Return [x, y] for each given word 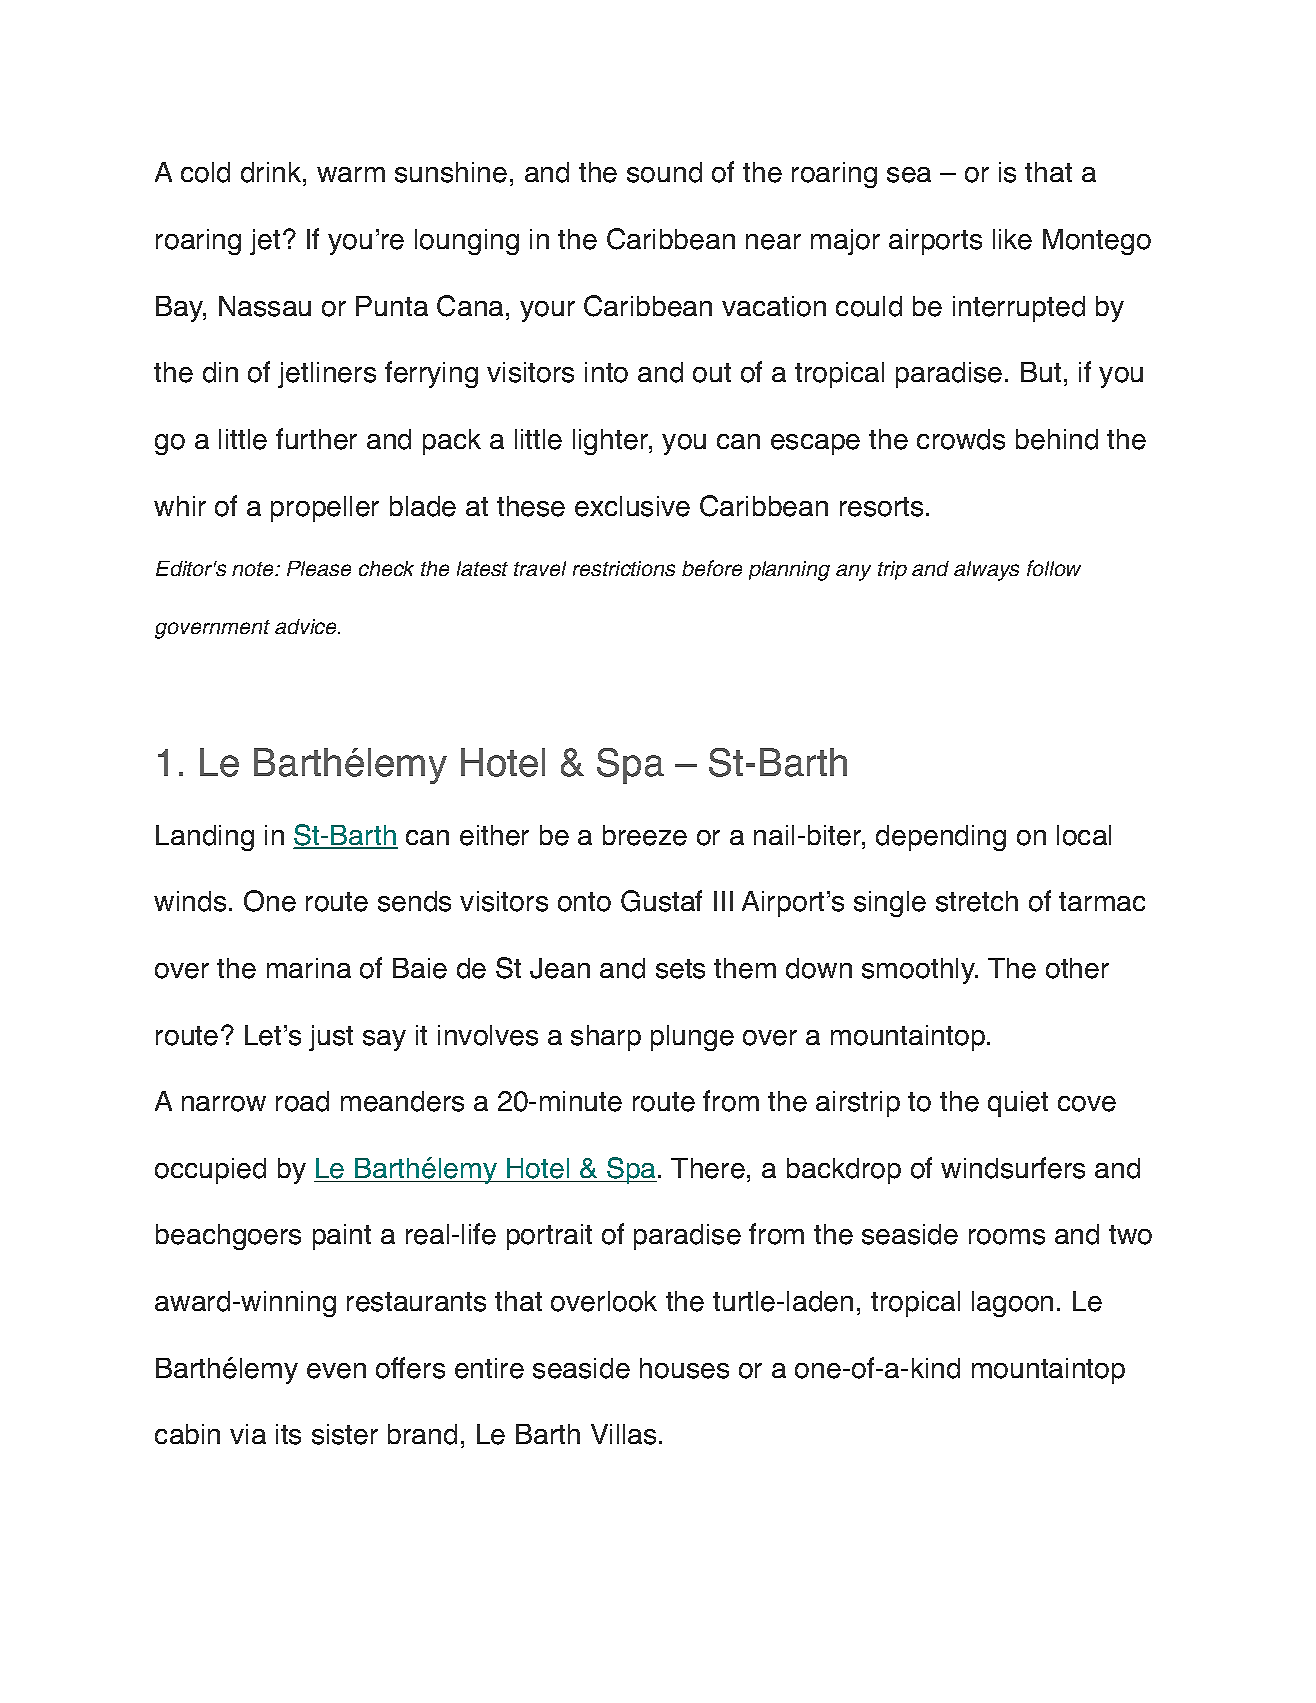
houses [684, 1368]
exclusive [632, 506]
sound [664, 172]
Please [319, 568]
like [1012, 239]
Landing [205, 838]
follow [1054, 568]
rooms [1007, 1237]
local [1084, 835]
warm [351, 174]
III [723, 901]
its [288, 1434]
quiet [1018, 1104]
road [302, 1101]
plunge [692, 1038]
